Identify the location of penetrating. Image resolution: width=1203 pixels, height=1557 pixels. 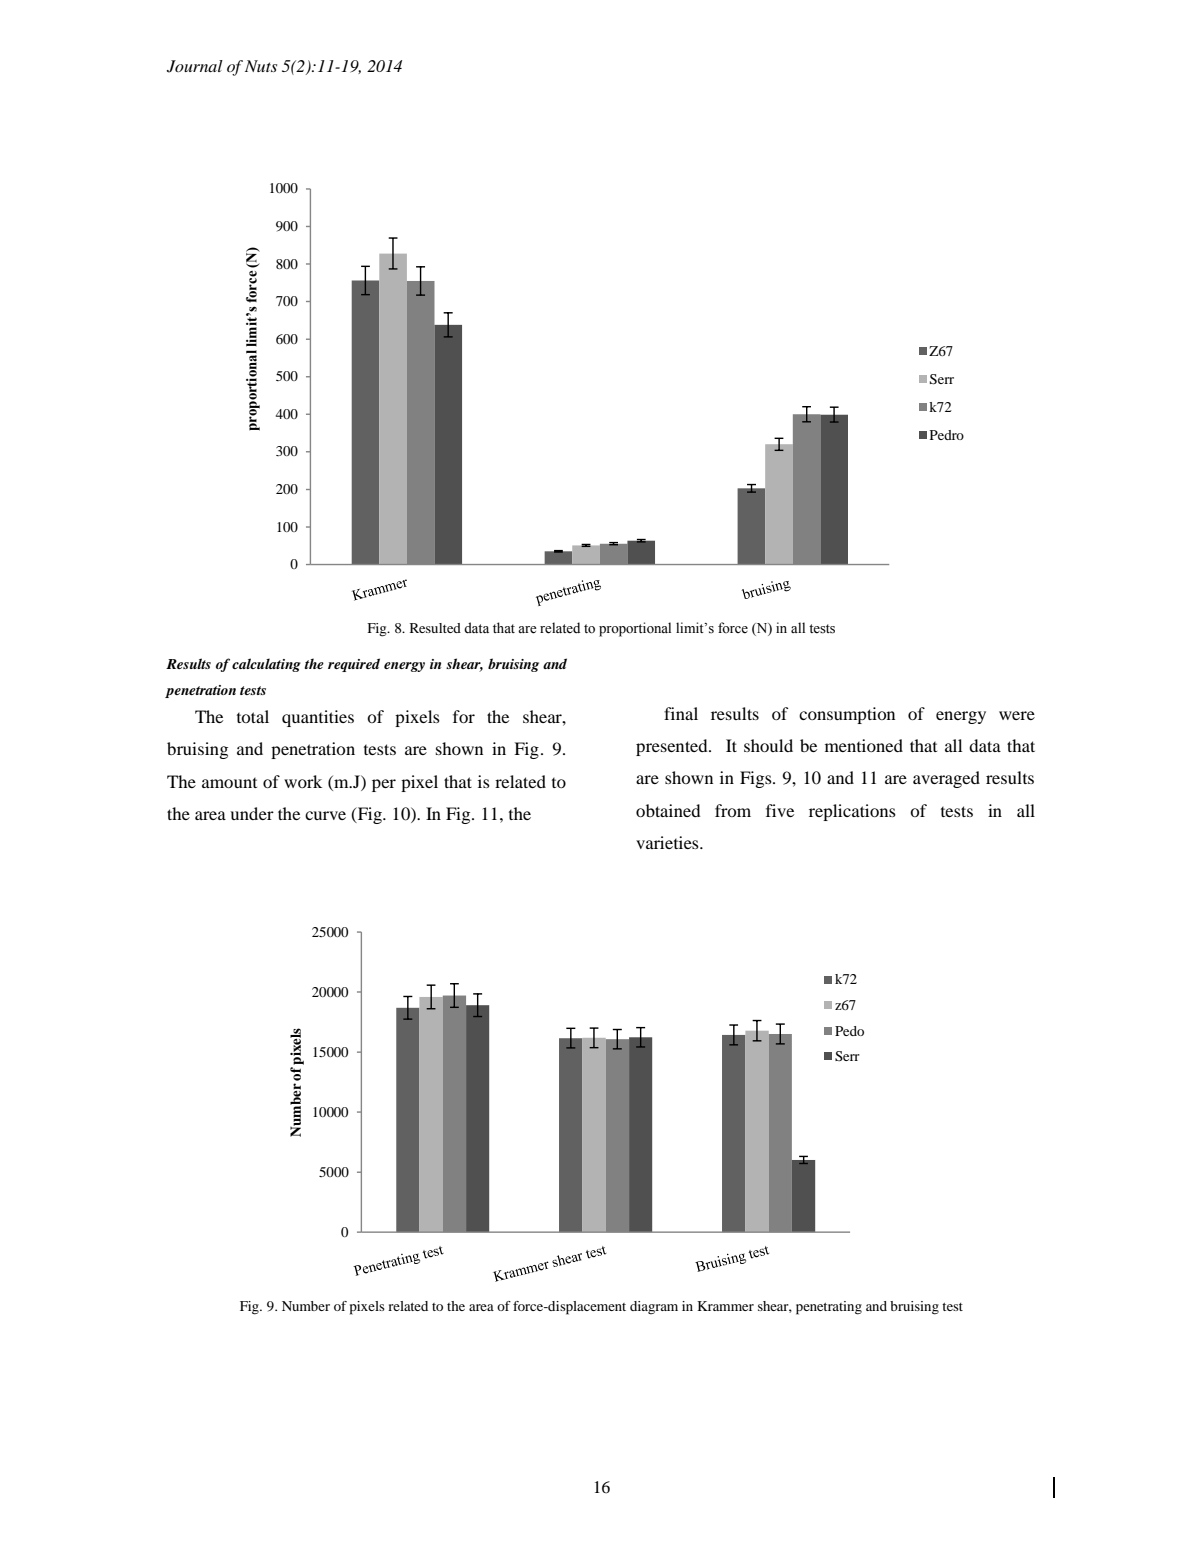
(829, 1308).
